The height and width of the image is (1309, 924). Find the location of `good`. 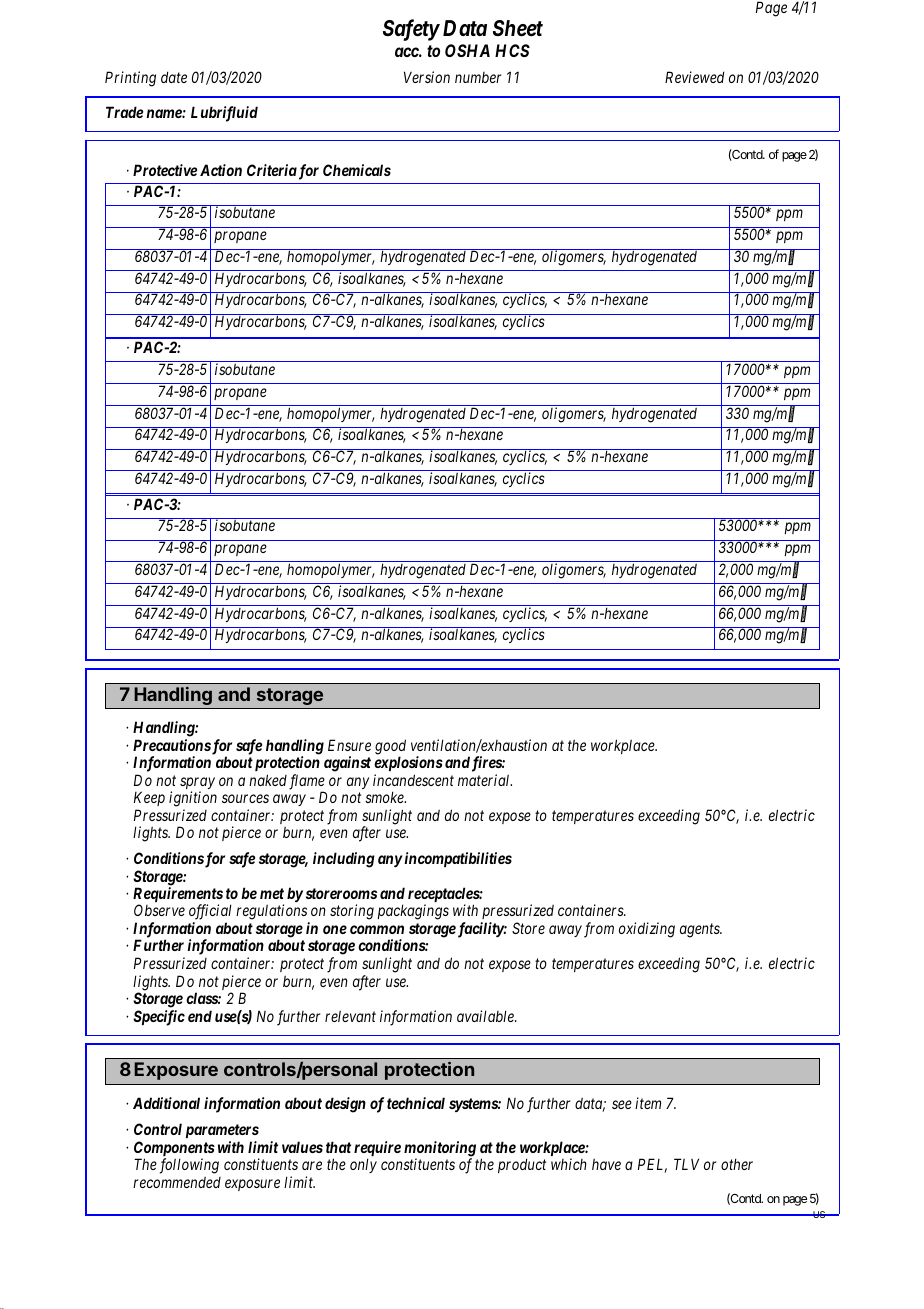

good is located at coordinates (390, 748).
